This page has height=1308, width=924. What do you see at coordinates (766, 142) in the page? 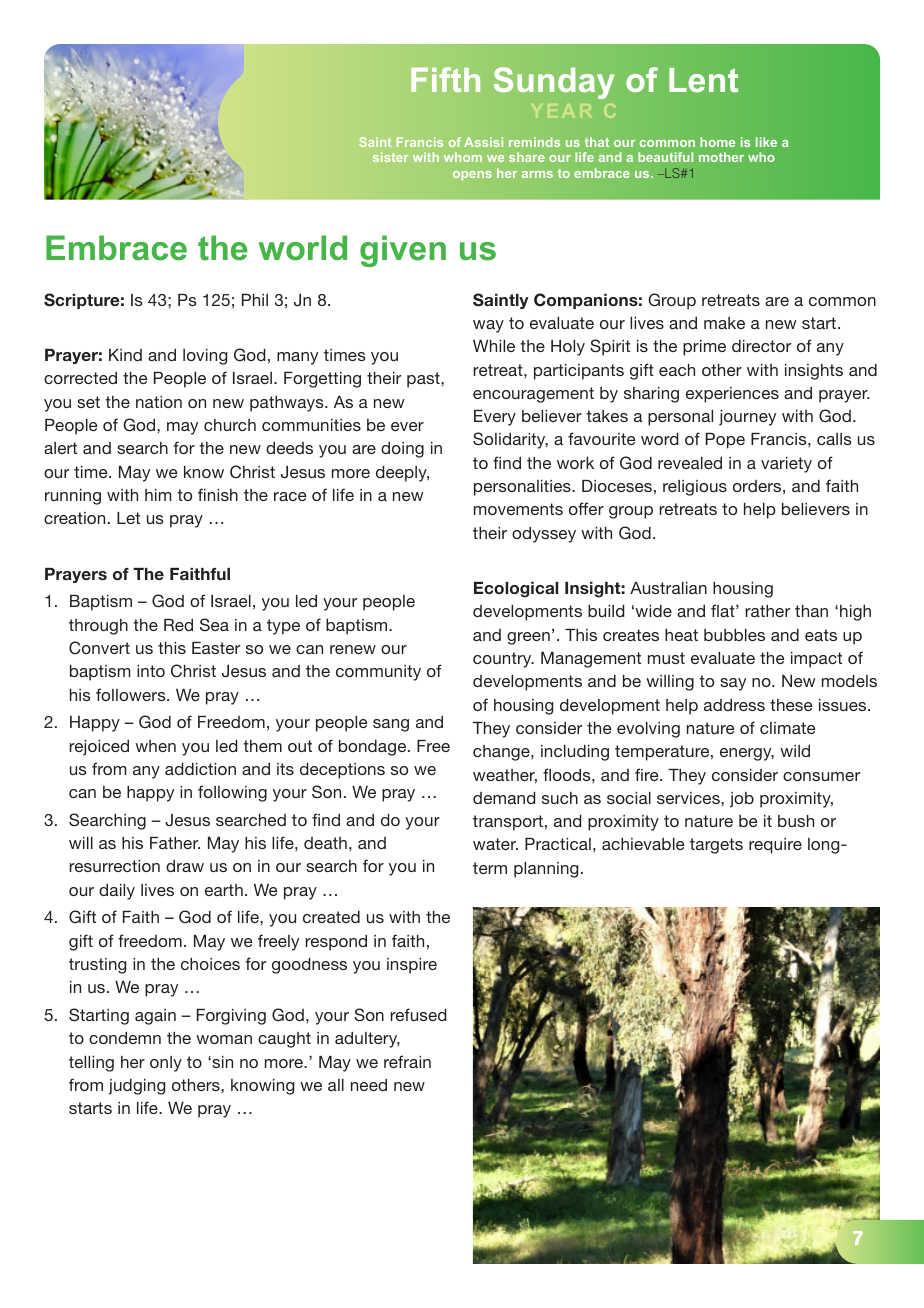
I see `like` at bounding box center [766, 142].
